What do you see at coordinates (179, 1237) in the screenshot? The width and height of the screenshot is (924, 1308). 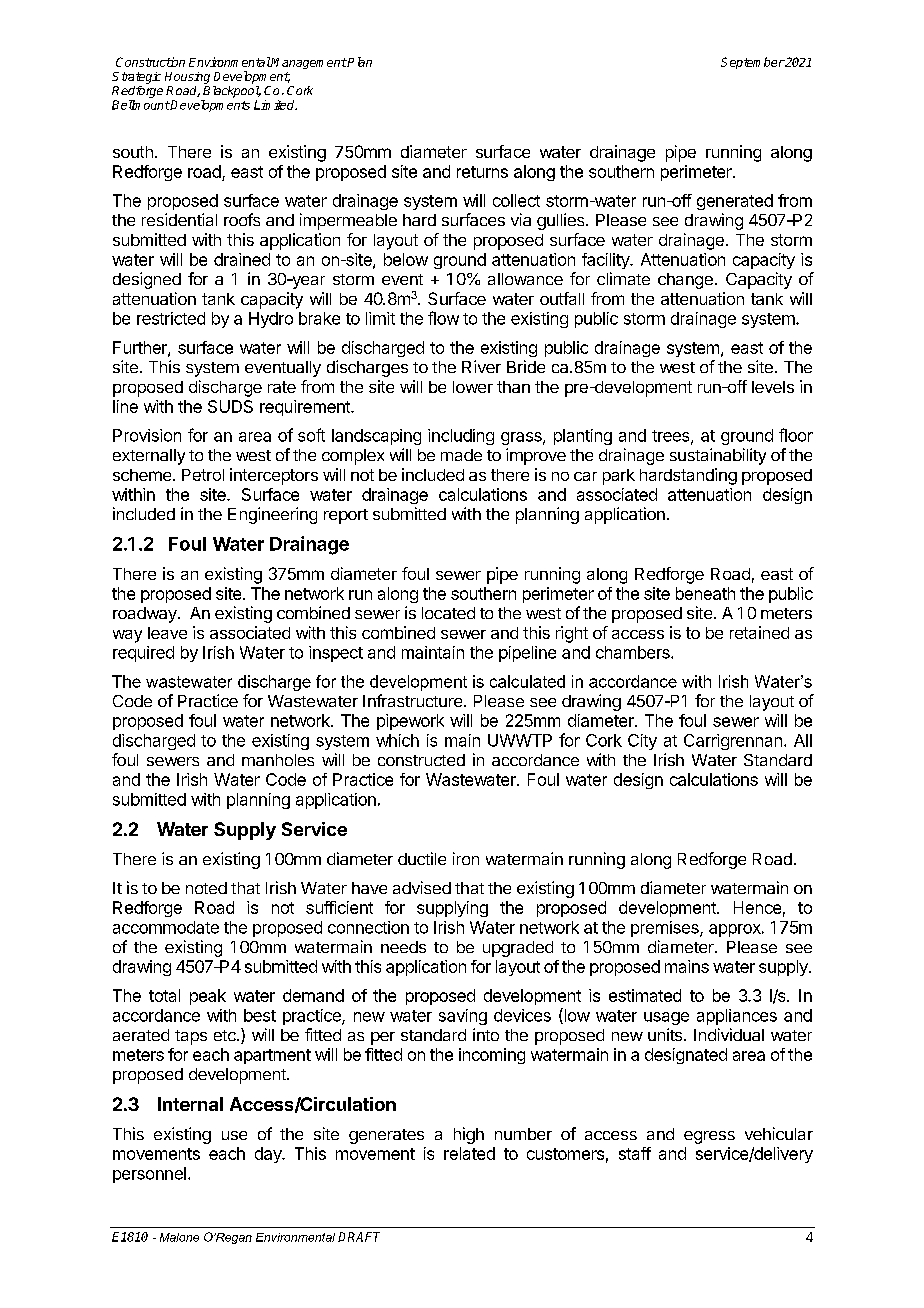 I see `Malone` at bounding box center [179, 1237].
